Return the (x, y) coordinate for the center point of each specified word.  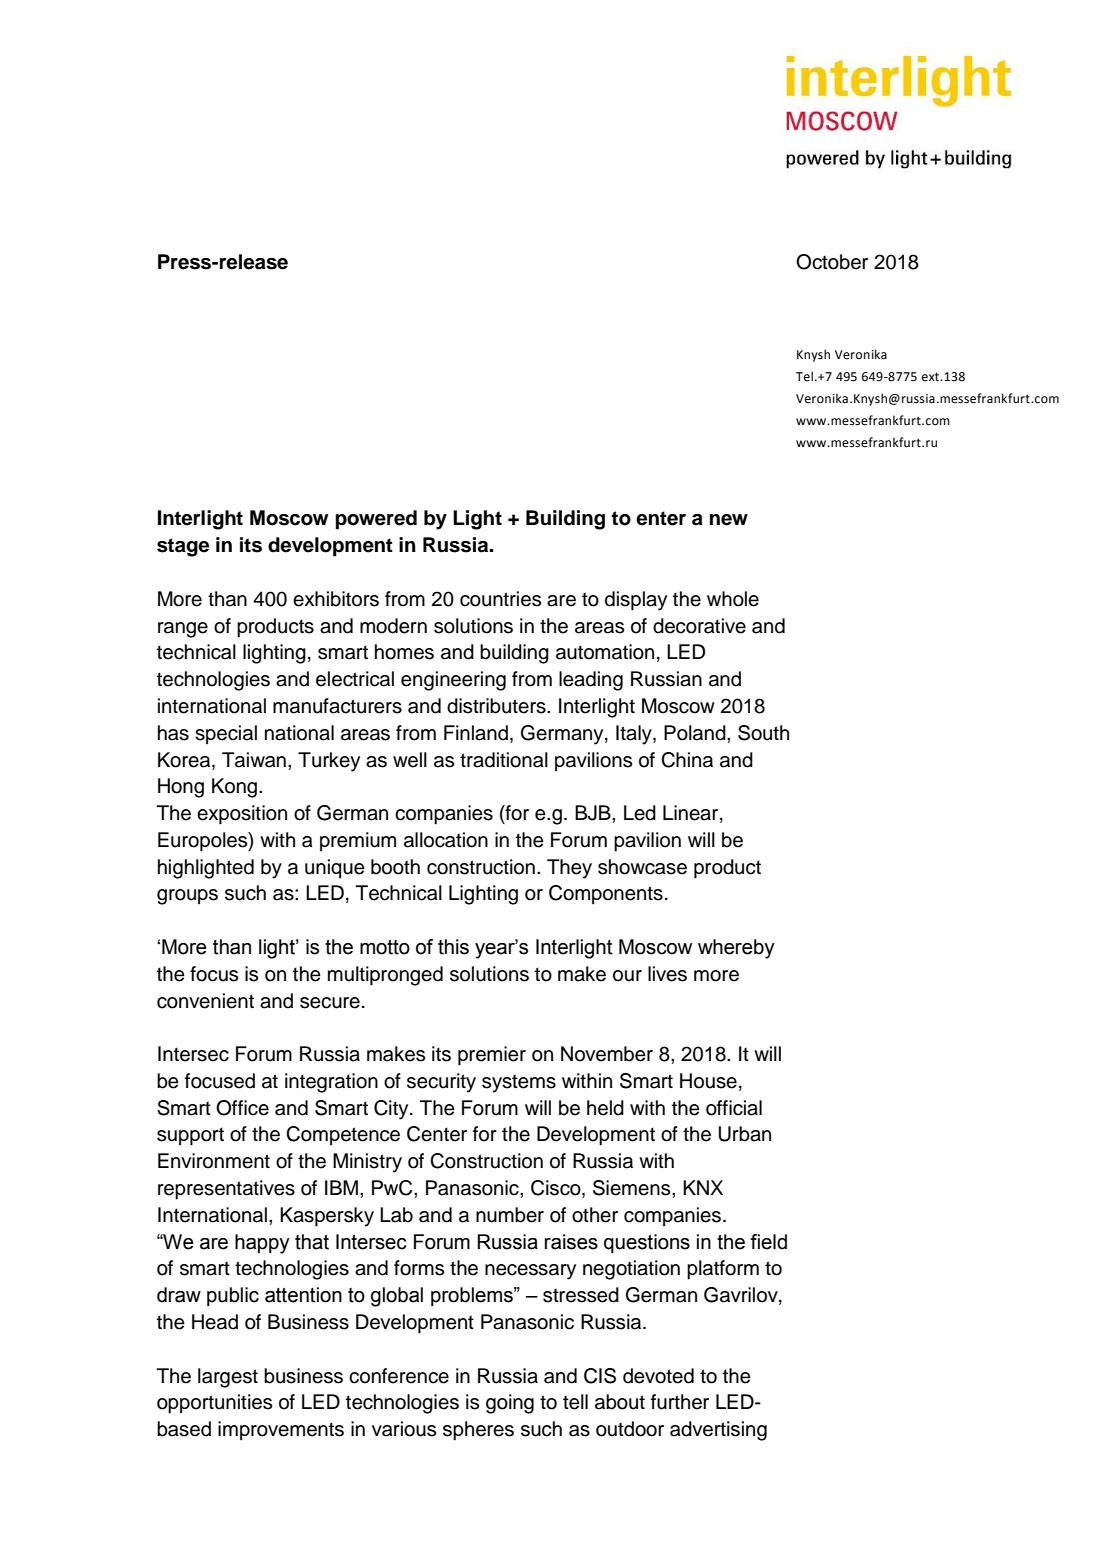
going (510, 1404)
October (832, 262)
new (729, 520)
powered (376, 520)
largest (228, 1378)
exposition (242, 815)
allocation (446, 840)
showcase (642, 867)
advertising (718, 1431)
